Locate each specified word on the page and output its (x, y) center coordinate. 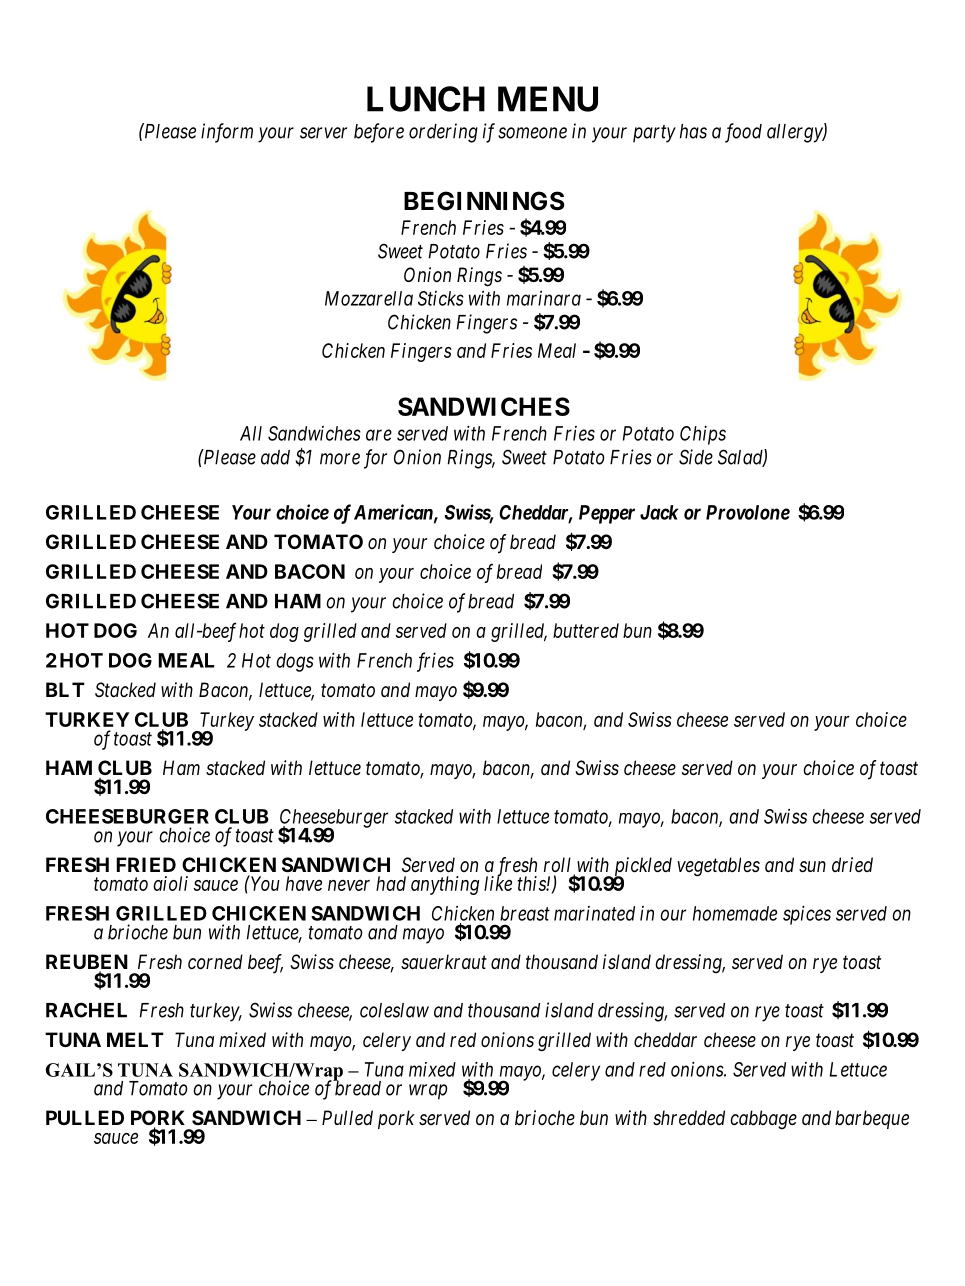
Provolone (748, 512)
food (743, 133)
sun (812, 867)
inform (227, 133)
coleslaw (394, 1010)
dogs (295, 662)
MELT (135, 1039)
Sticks (441, 298)
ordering (443, 133)
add (275, 457)
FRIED (146, 864)
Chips (703, 435)
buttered (586, 630)
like (498, 883)
